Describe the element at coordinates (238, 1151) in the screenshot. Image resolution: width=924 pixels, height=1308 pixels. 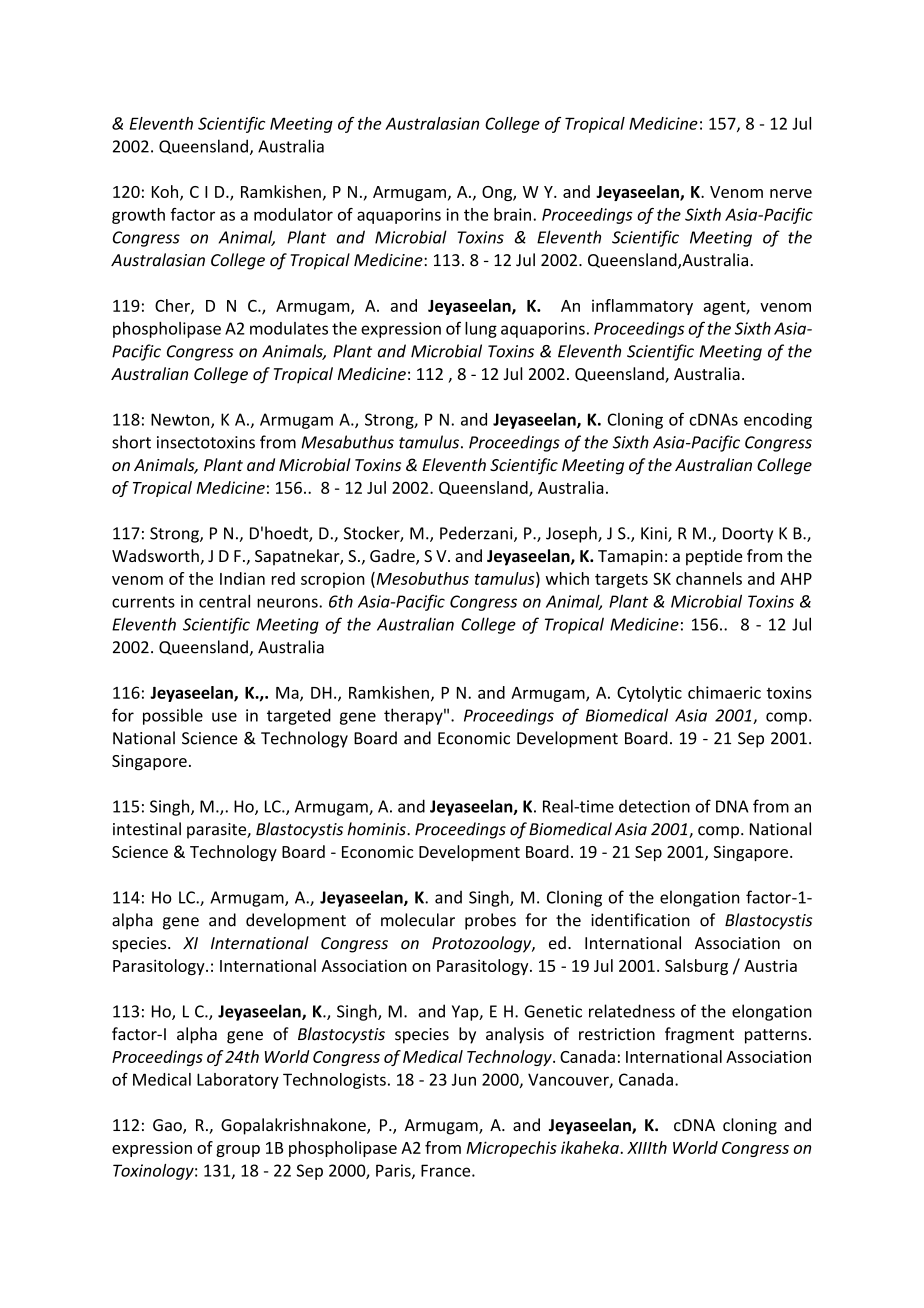
I see `group` at that location.
